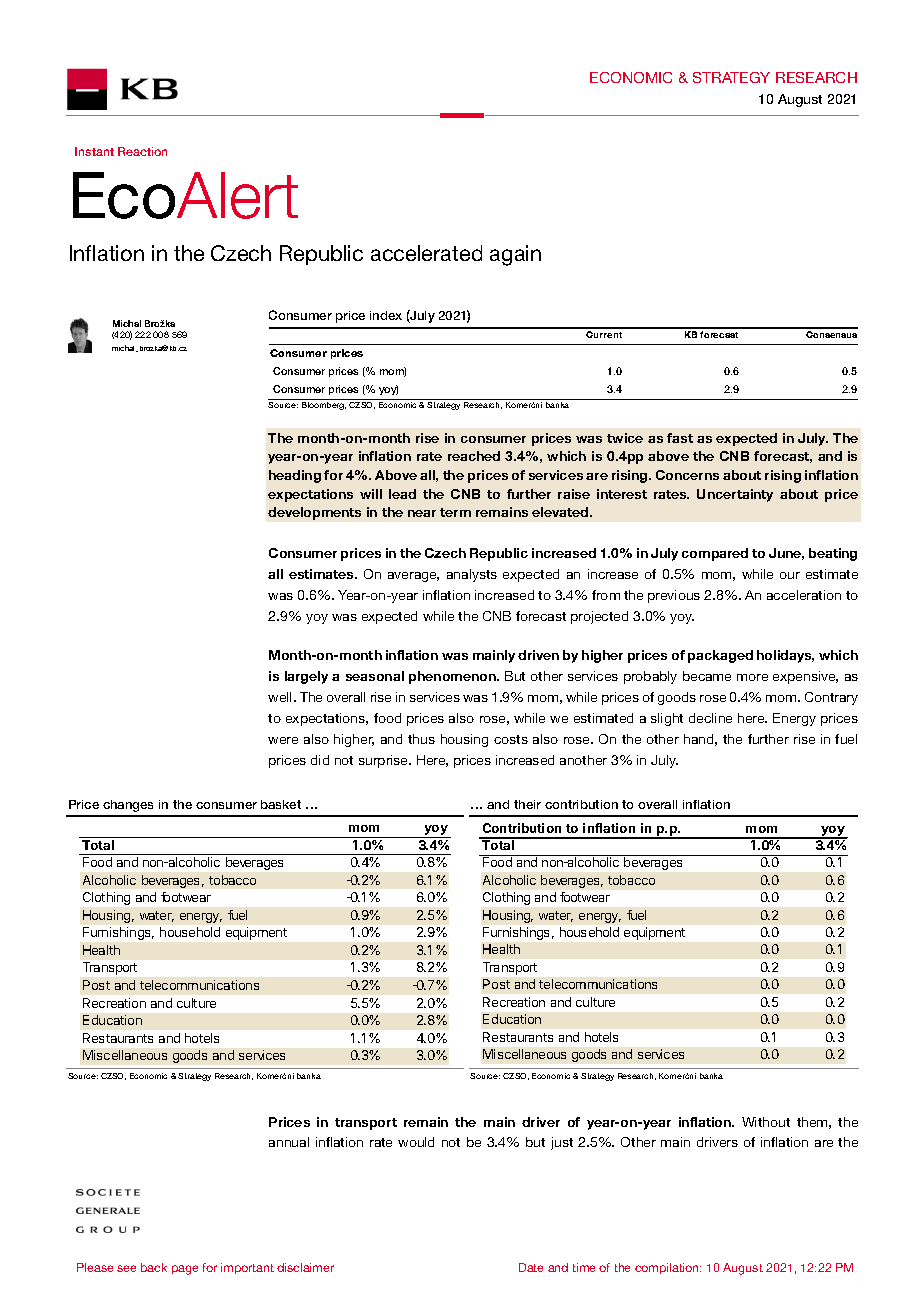  What do you see at coordinates (527, 804) in the image?
I see `their` at bounding box center [527, 804].
